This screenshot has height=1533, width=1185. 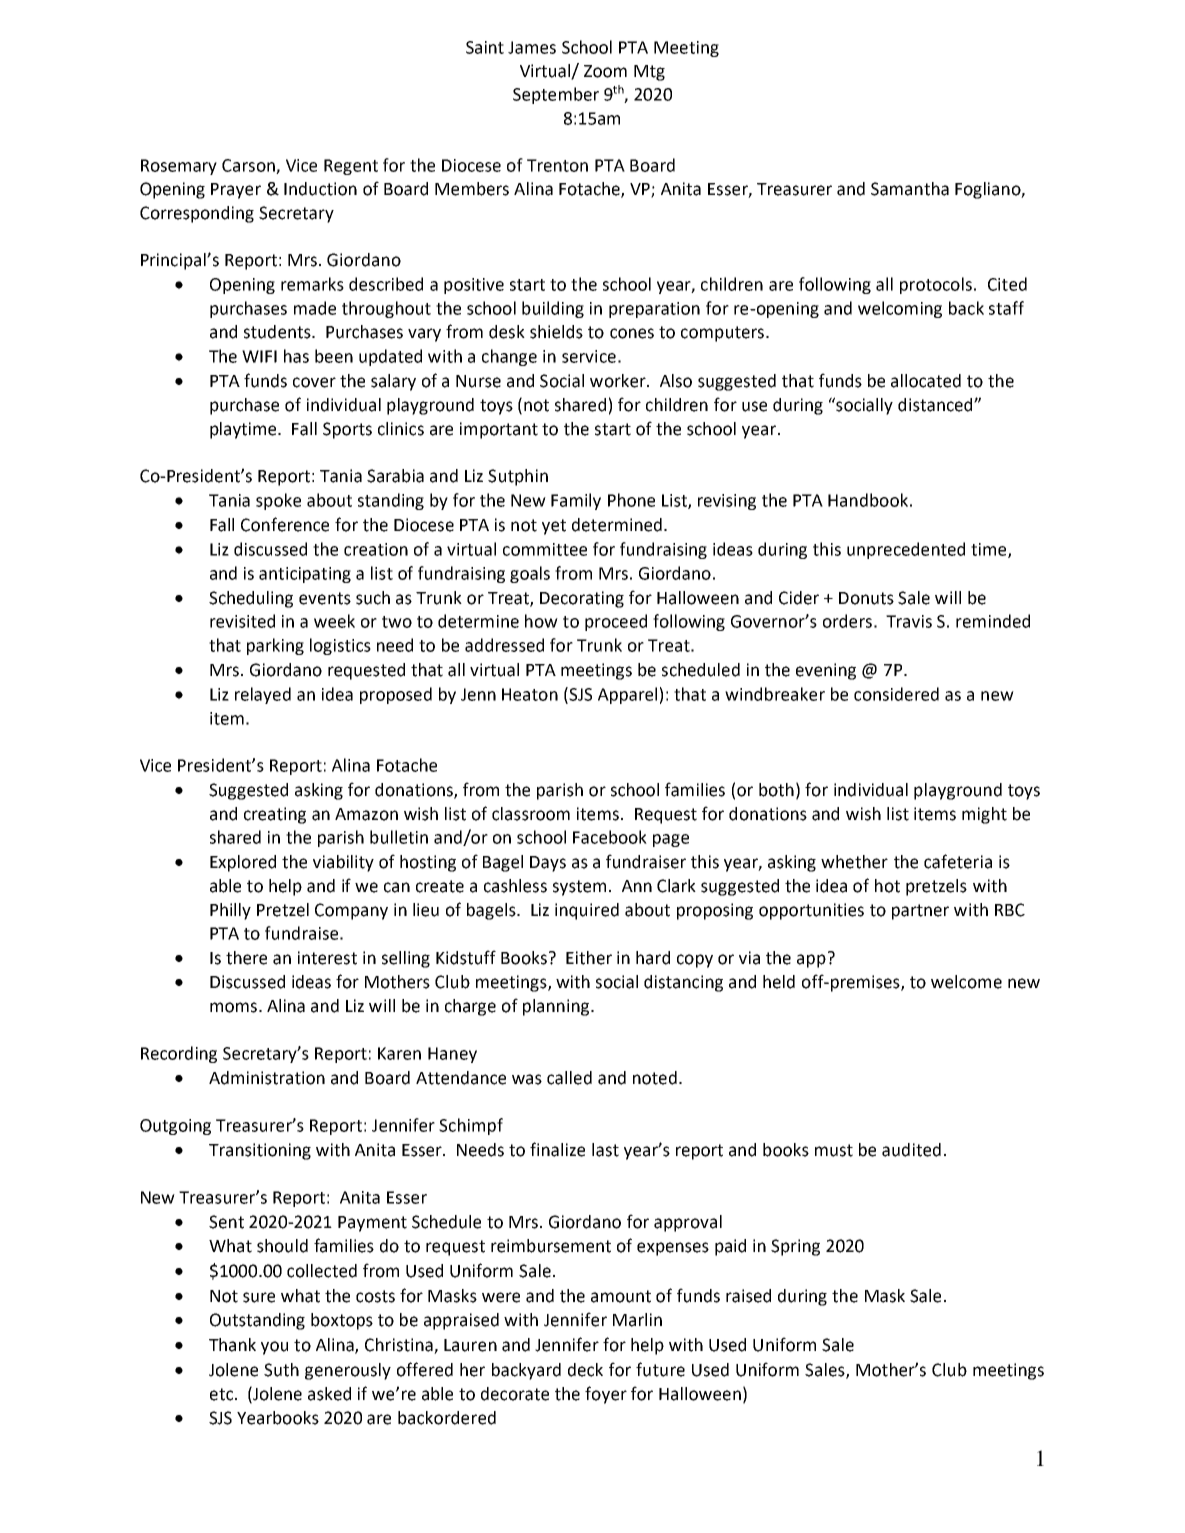 What do you see at coordinates (274, 1348) in the screenshot?
I see `you` at bounding box center [274, 1348].
